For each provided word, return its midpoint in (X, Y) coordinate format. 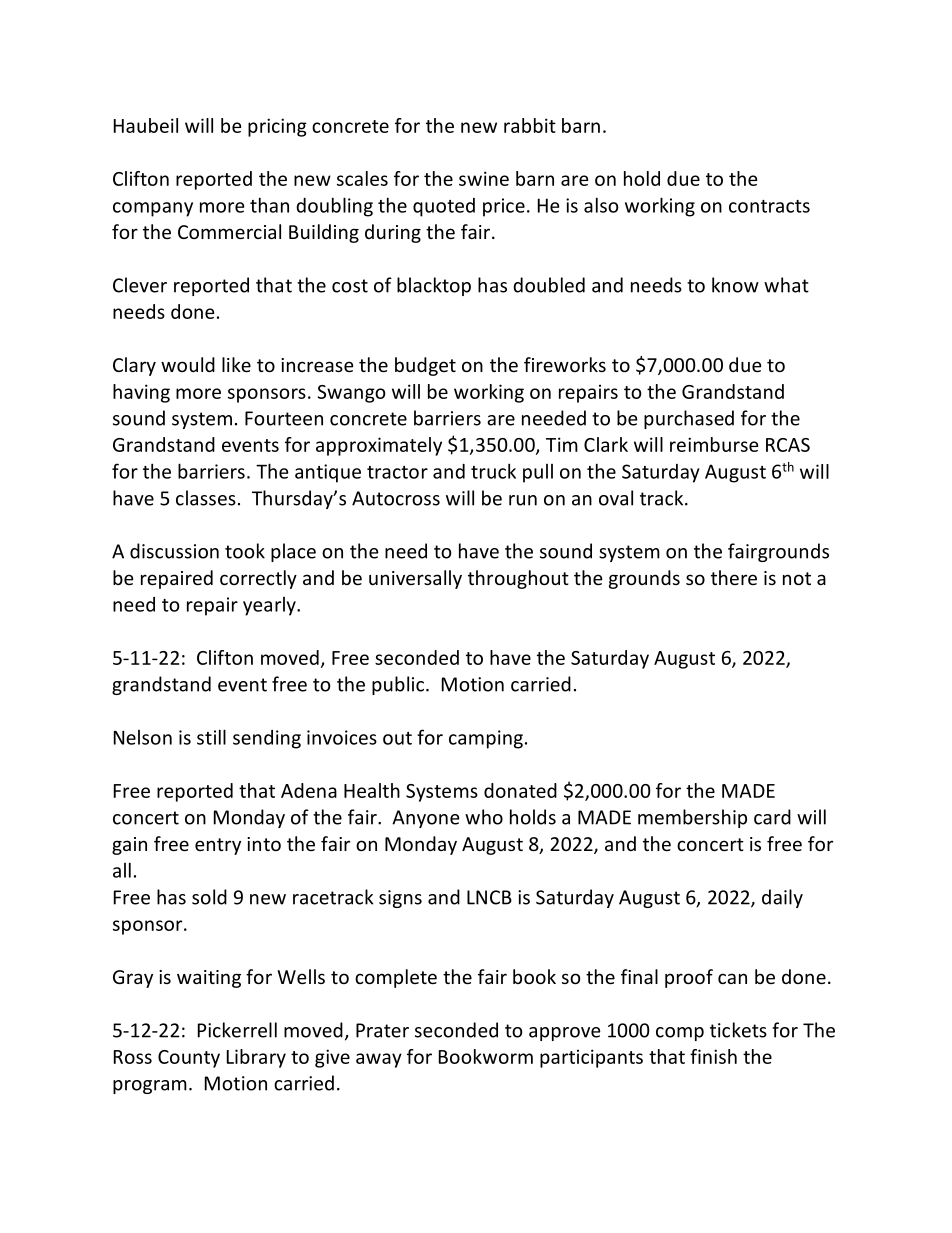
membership (692, 818)
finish (713, 1056)
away (379, 1060)
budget (425, 366)
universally (415, 579)
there (734, 577)
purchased (689, 419)
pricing (277, 127)
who (484, 817)
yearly (270, 606)
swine (484, 178)
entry (218, 846)
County (189, 1059)
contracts (769, 206)
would (188, 364)
